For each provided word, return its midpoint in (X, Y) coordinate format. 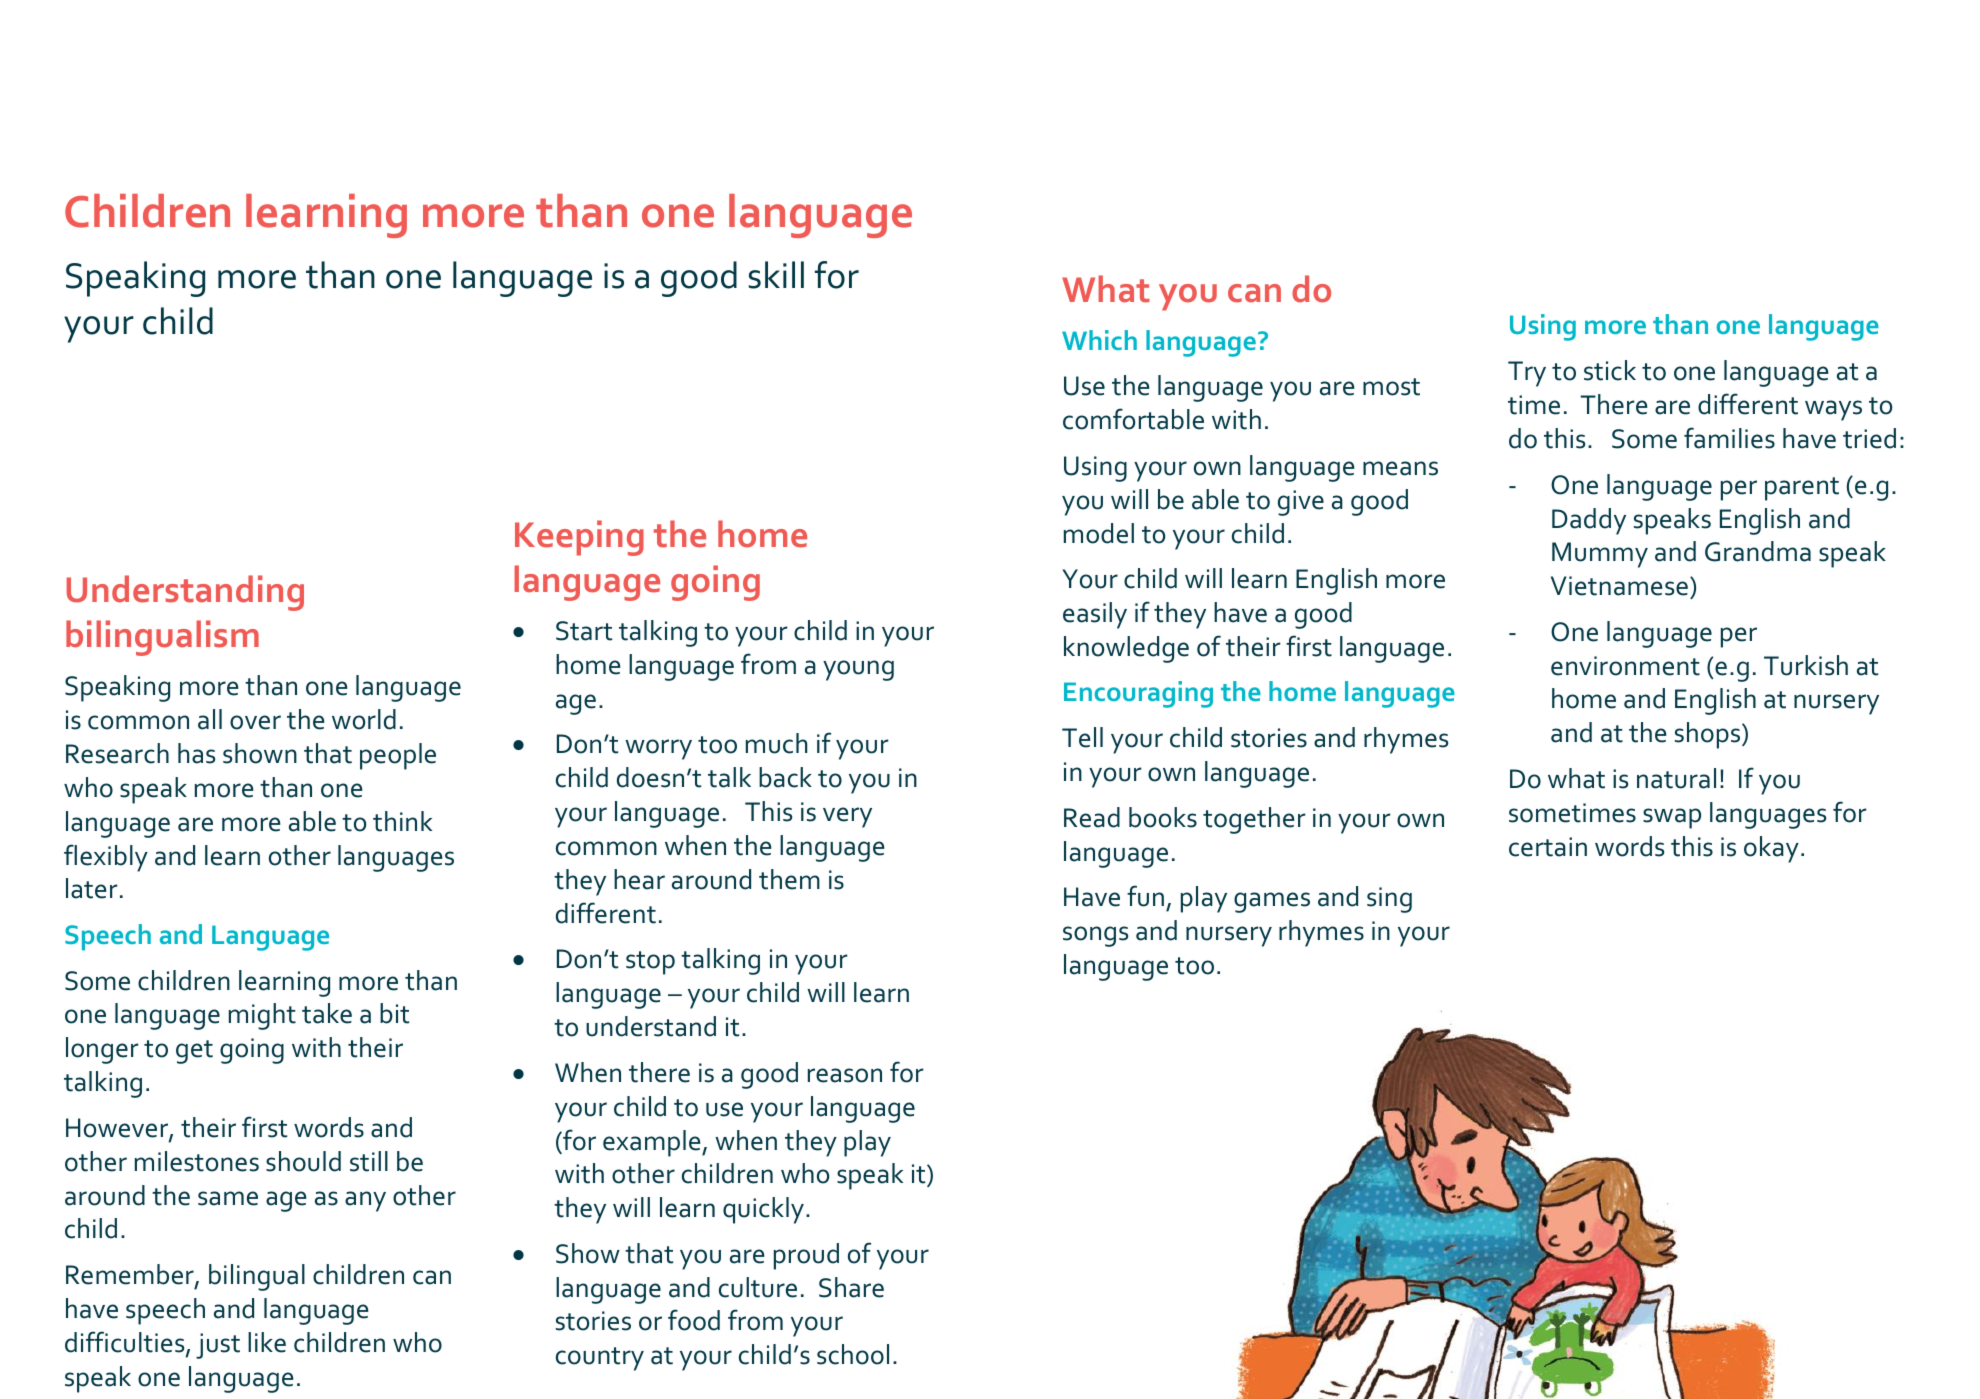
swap (1672, 818)
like (267, 1342)
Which (1099, 340)
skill (776, 275)
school (853, 1354)
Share (851, 1287)
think (402, 821)
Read (1092, 817)
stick (1610, 370)
